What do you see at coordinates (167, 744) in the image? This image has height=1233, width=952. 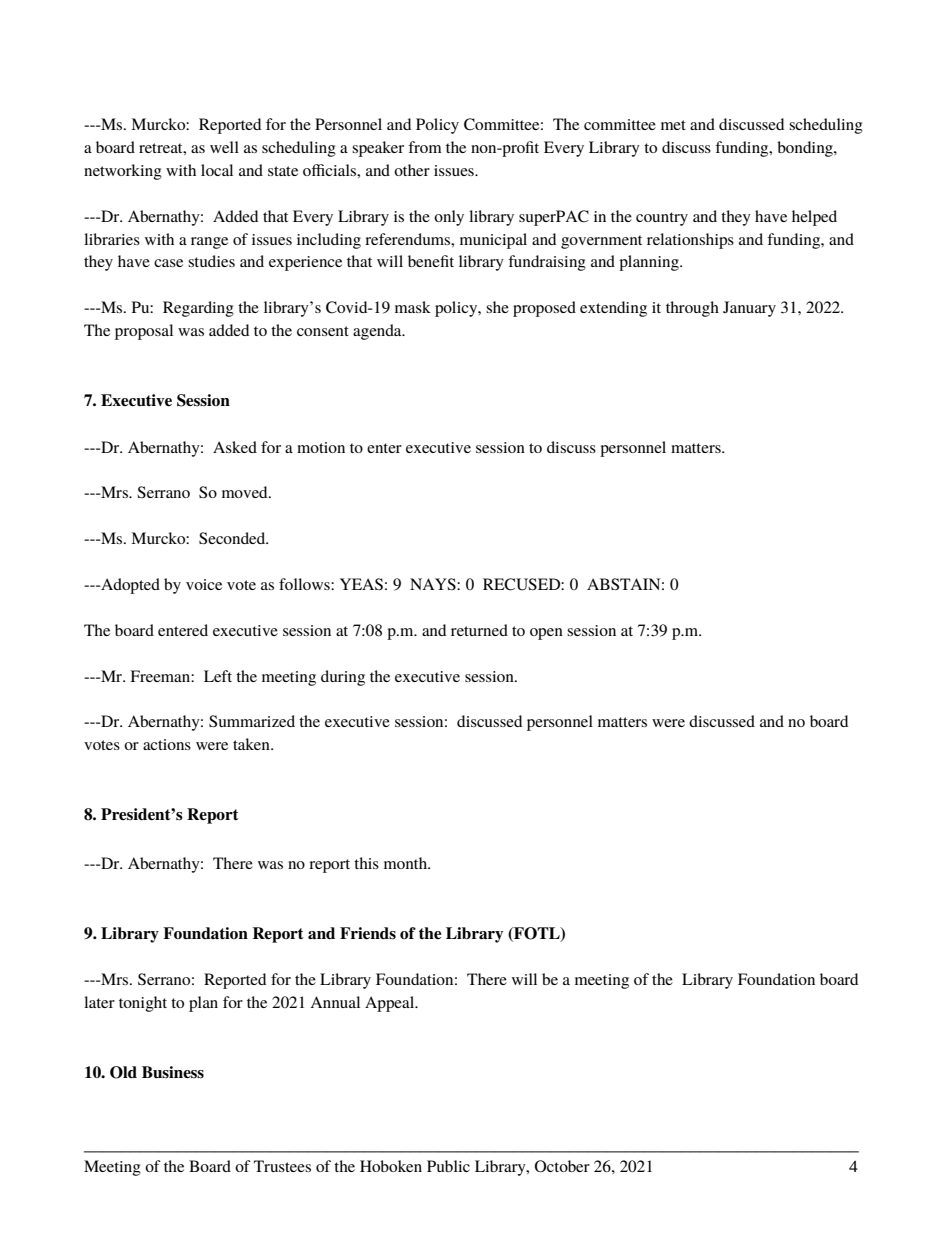 I see `actions` at bounding box center [167, 744].
